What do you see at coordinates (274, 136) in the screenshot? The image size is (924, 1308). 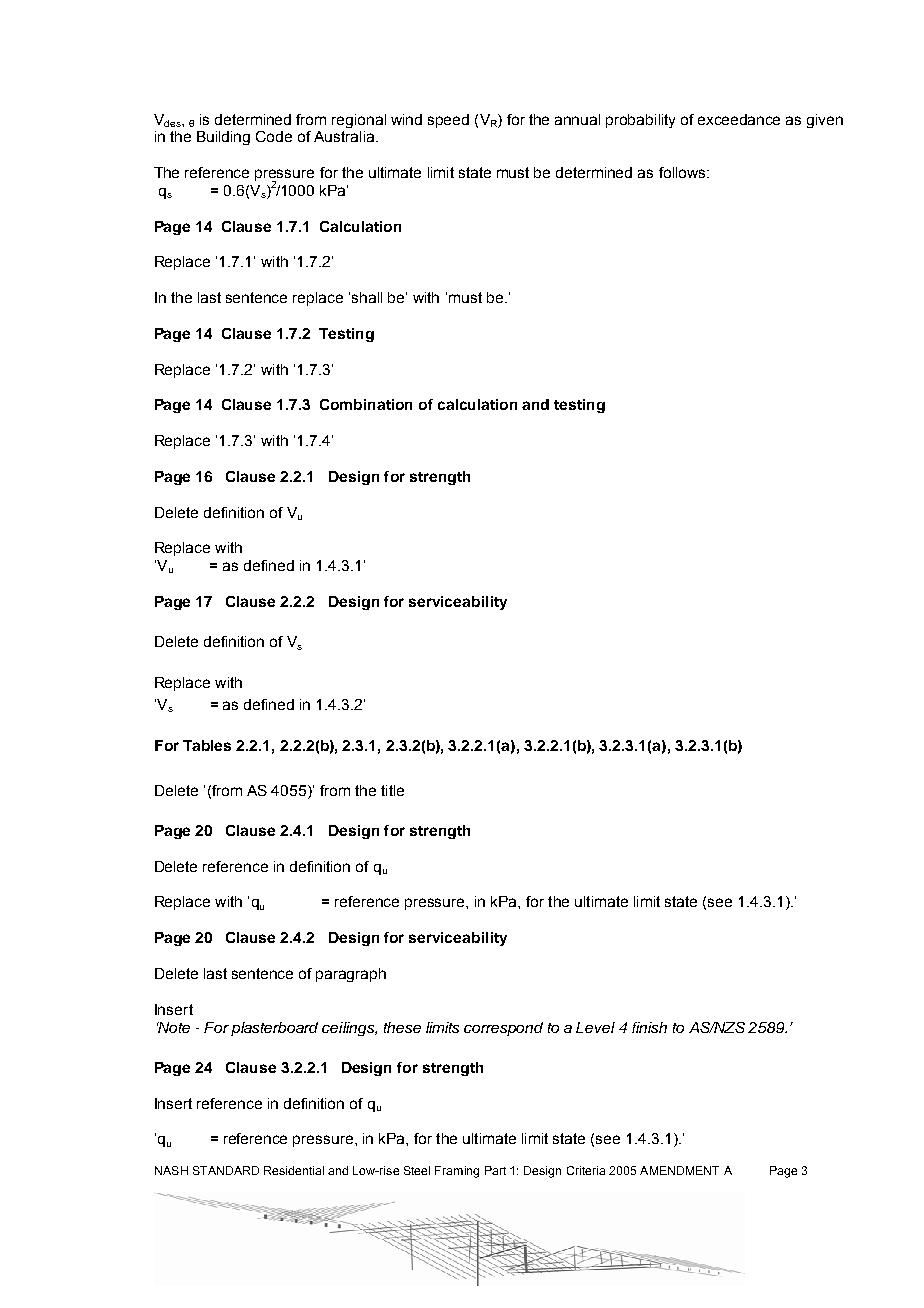 I see `Code` at bounding box center [274, 136].
